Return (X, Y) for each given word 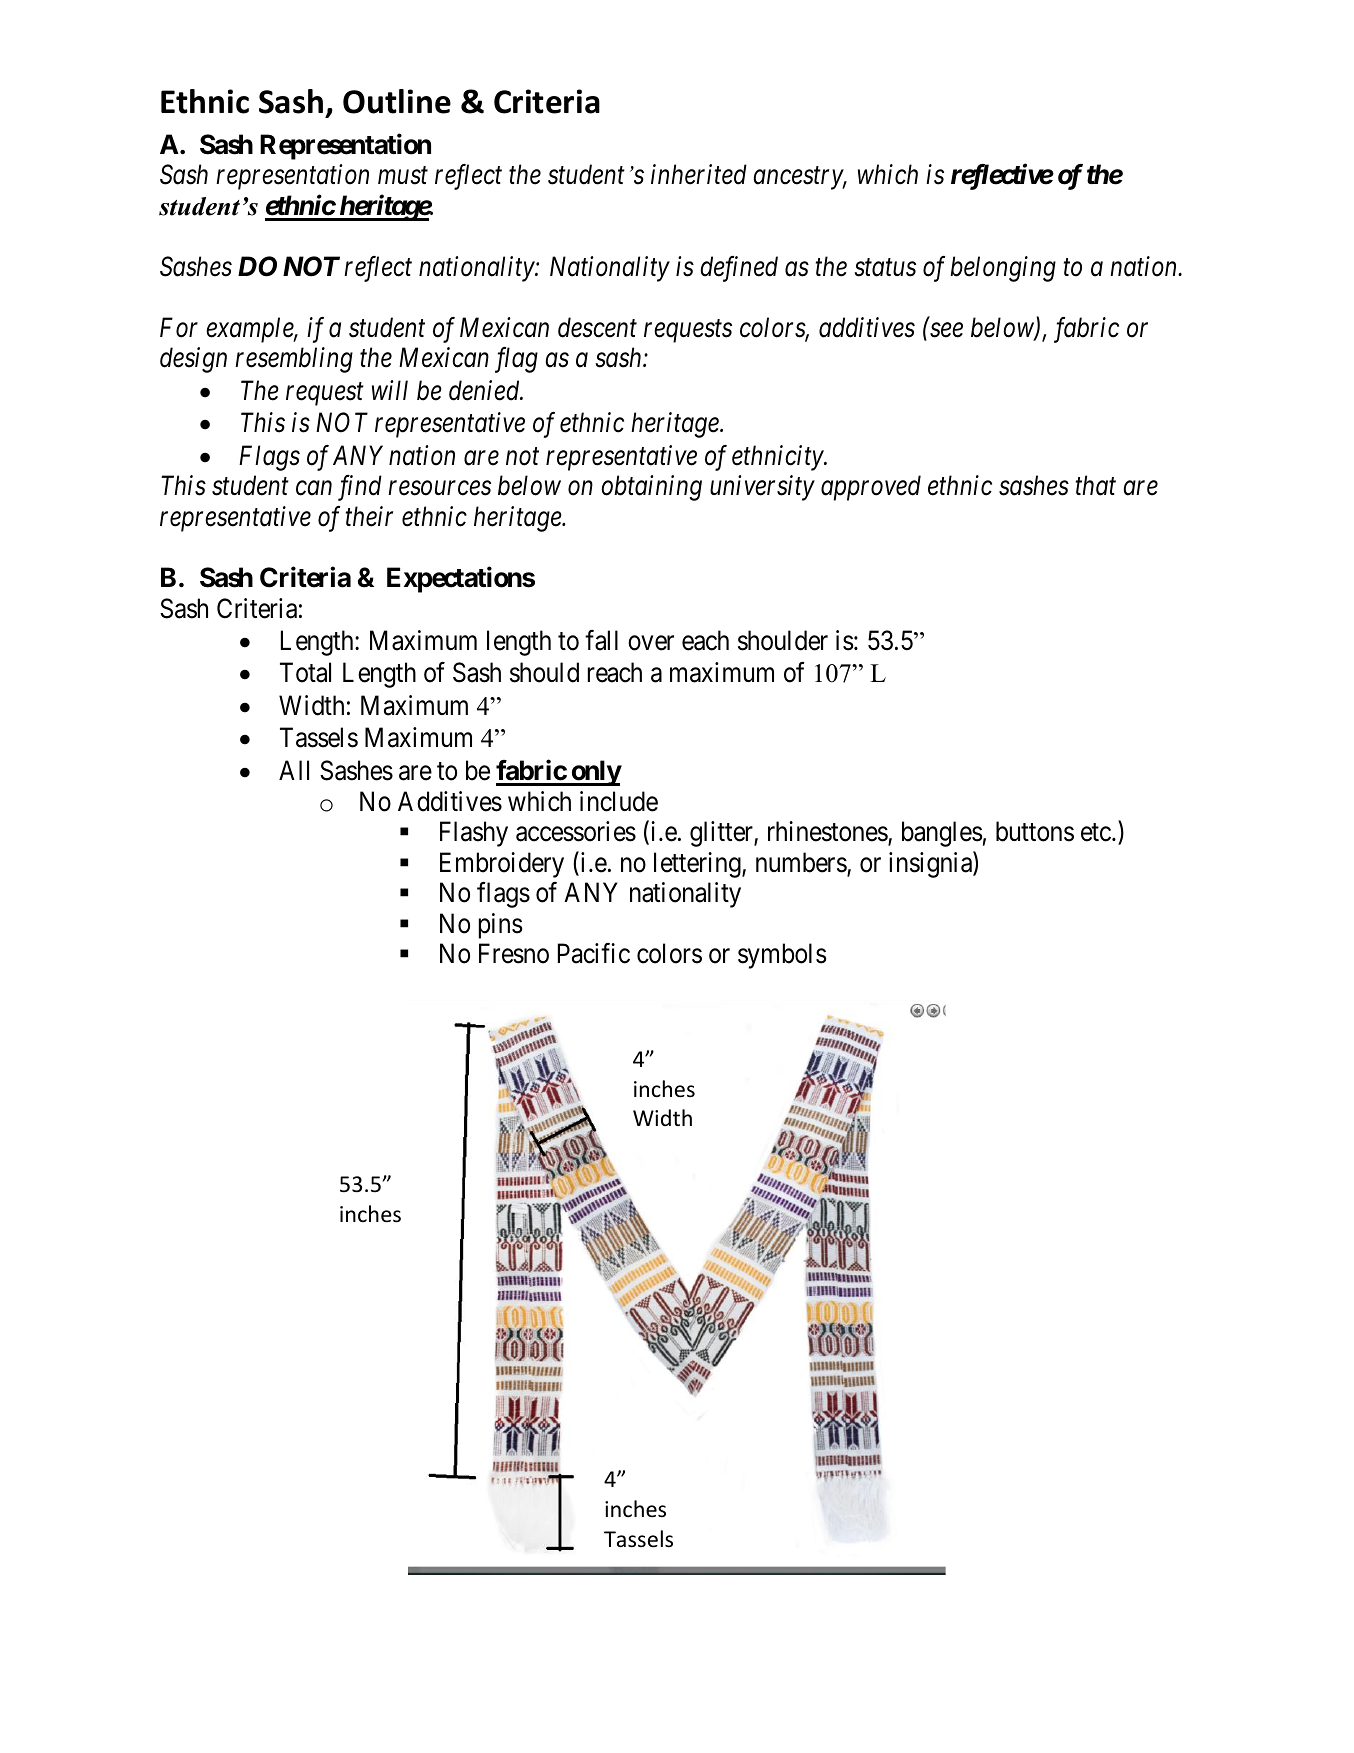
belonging (1003, 269)
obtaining (651, 488)
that (1096, 485)
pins (501, 926)
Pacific (594, 953)
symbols (782, 956)
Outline (397, 101)
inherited (699, 174)
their (369, 516)
